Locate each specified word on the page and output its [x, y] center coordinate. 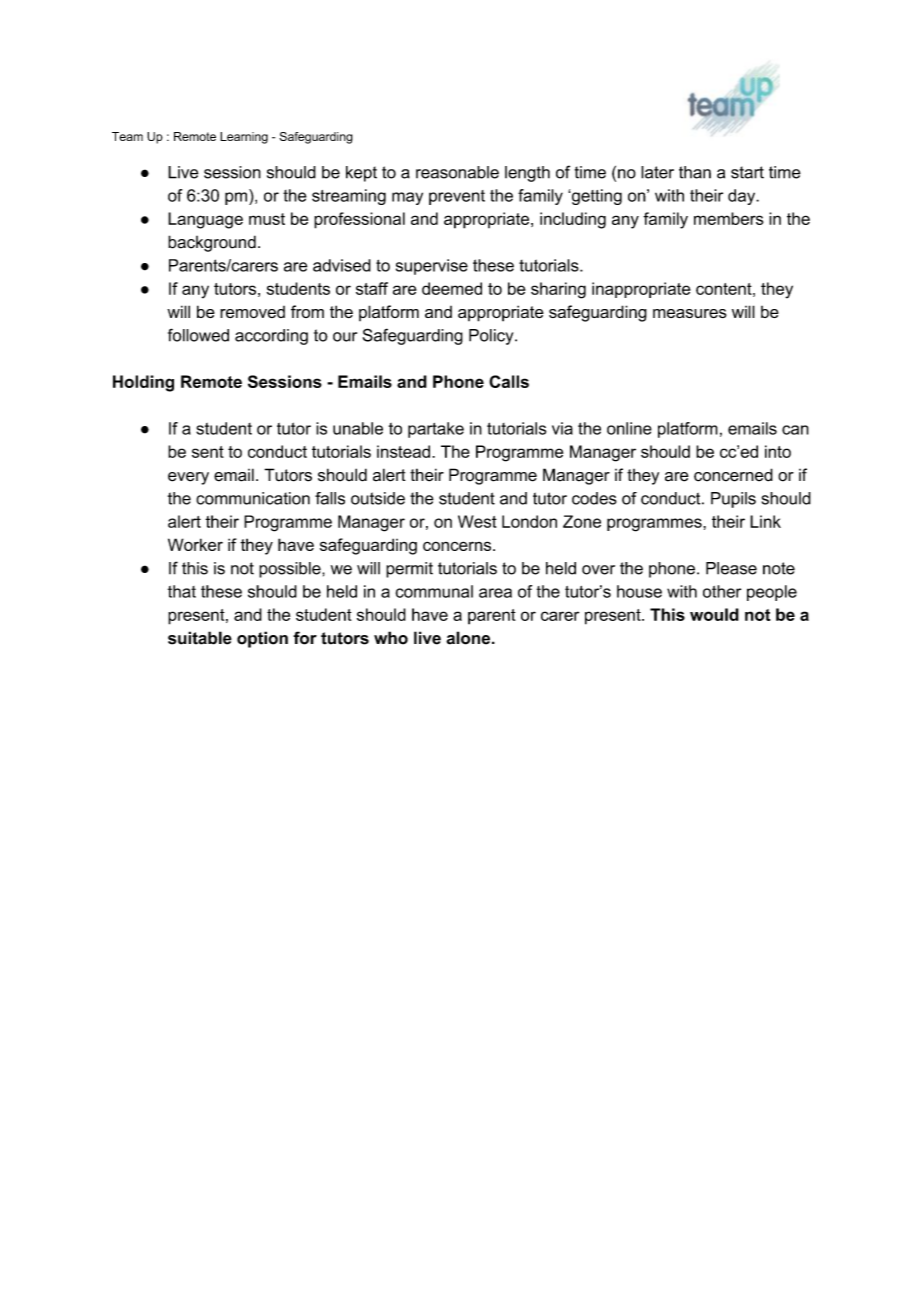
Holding [143, 383]
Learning [244, 138]
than [695, 172]
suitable [200, 638]
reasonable [457, 172]
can [795, 430]
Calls [509, 381]
